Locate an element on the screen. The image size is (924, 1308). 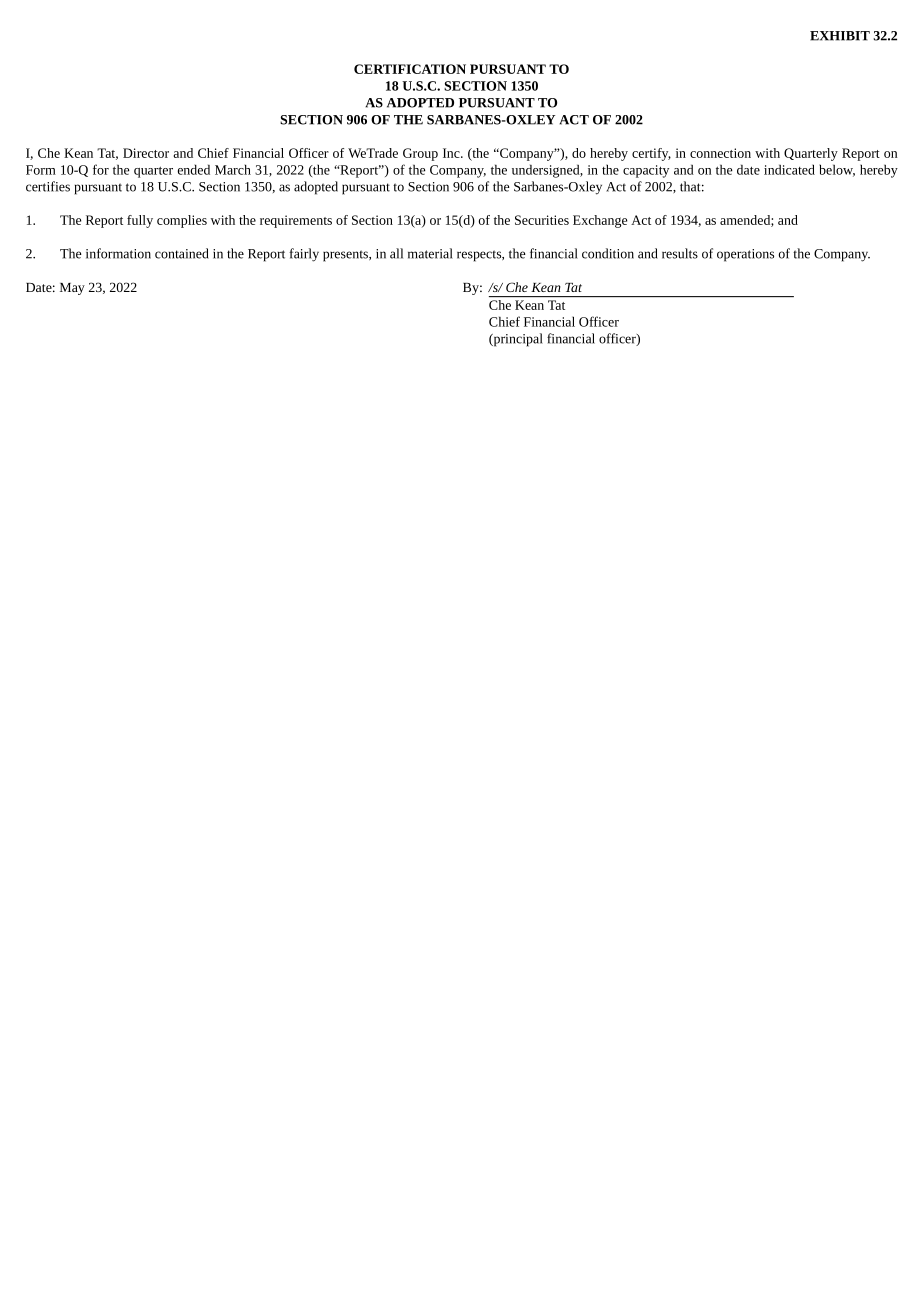
connection is located at coordinates (720, 153).
